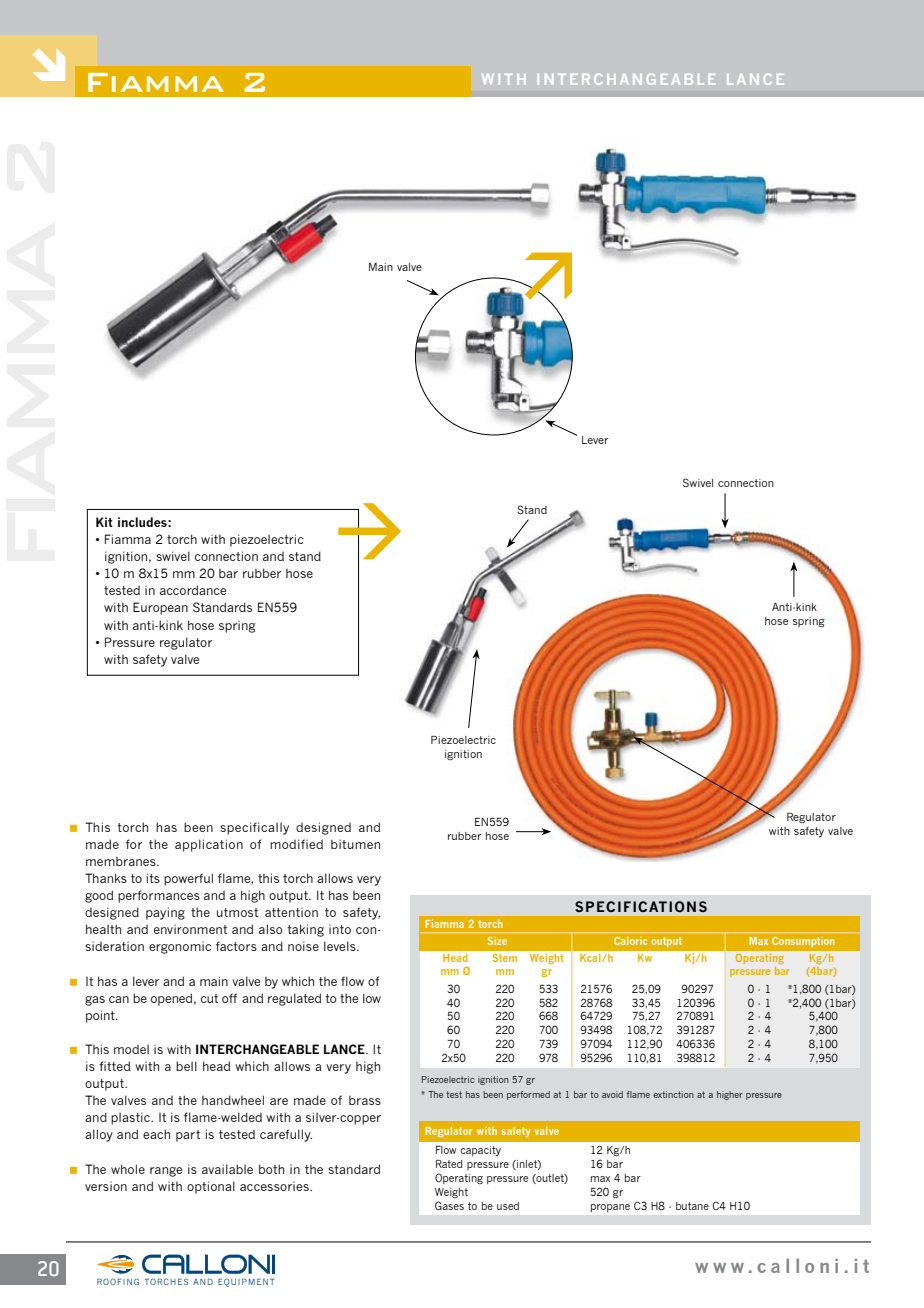 The image size is (924, 1308). Describe the element at coordinates (449, 1205) in the screenshot. I see `Gases` at that location.
